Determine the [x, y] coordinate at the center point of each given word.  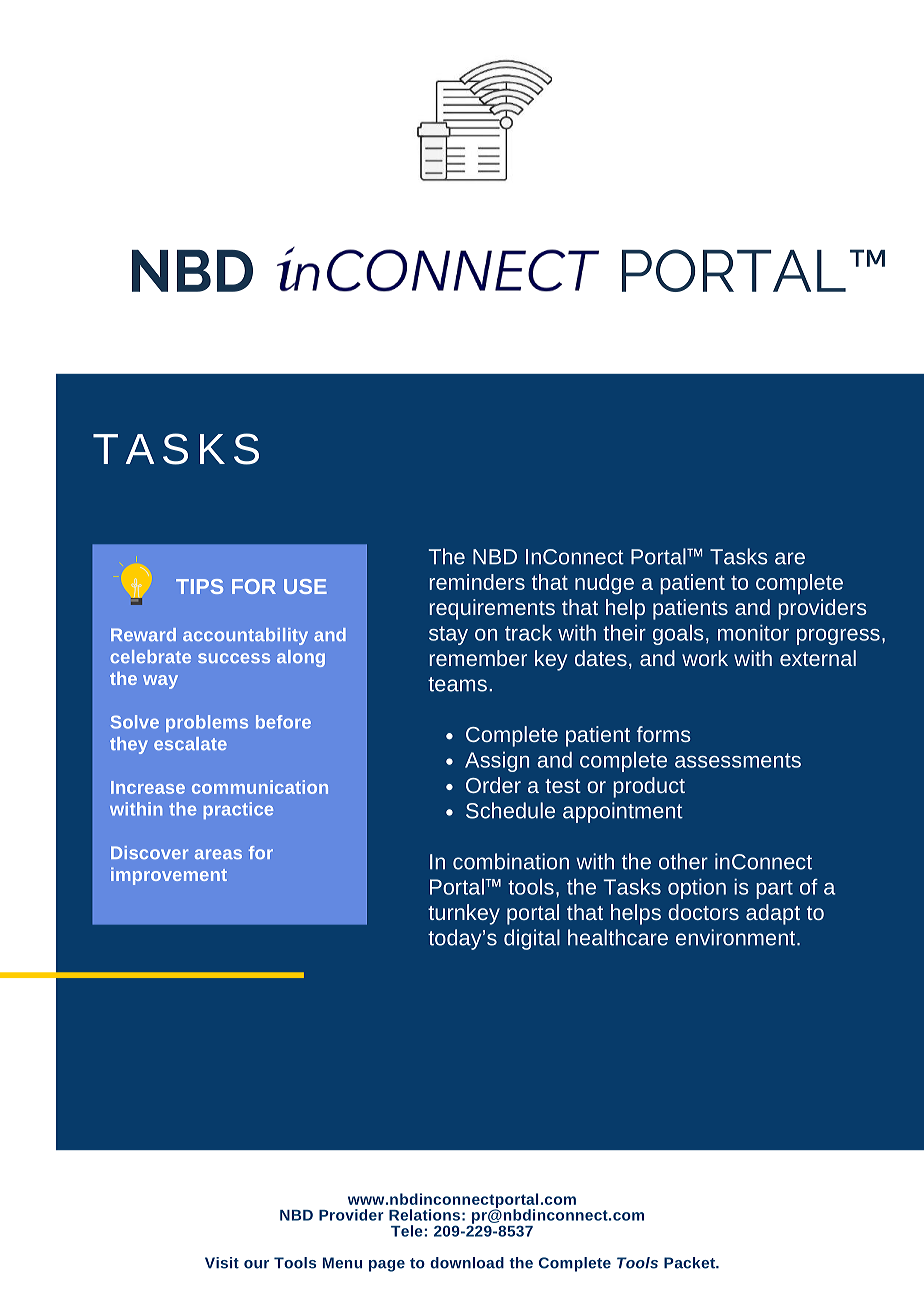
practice [238, 810]
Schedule [510, 810]
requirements [492, 609]
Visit [222, 1263]
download [467, 1263]
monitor [753, 632]
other [683, 861]
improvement [169, 876]
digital [532, 939]
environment [737, 937]
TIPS [199, 586]
